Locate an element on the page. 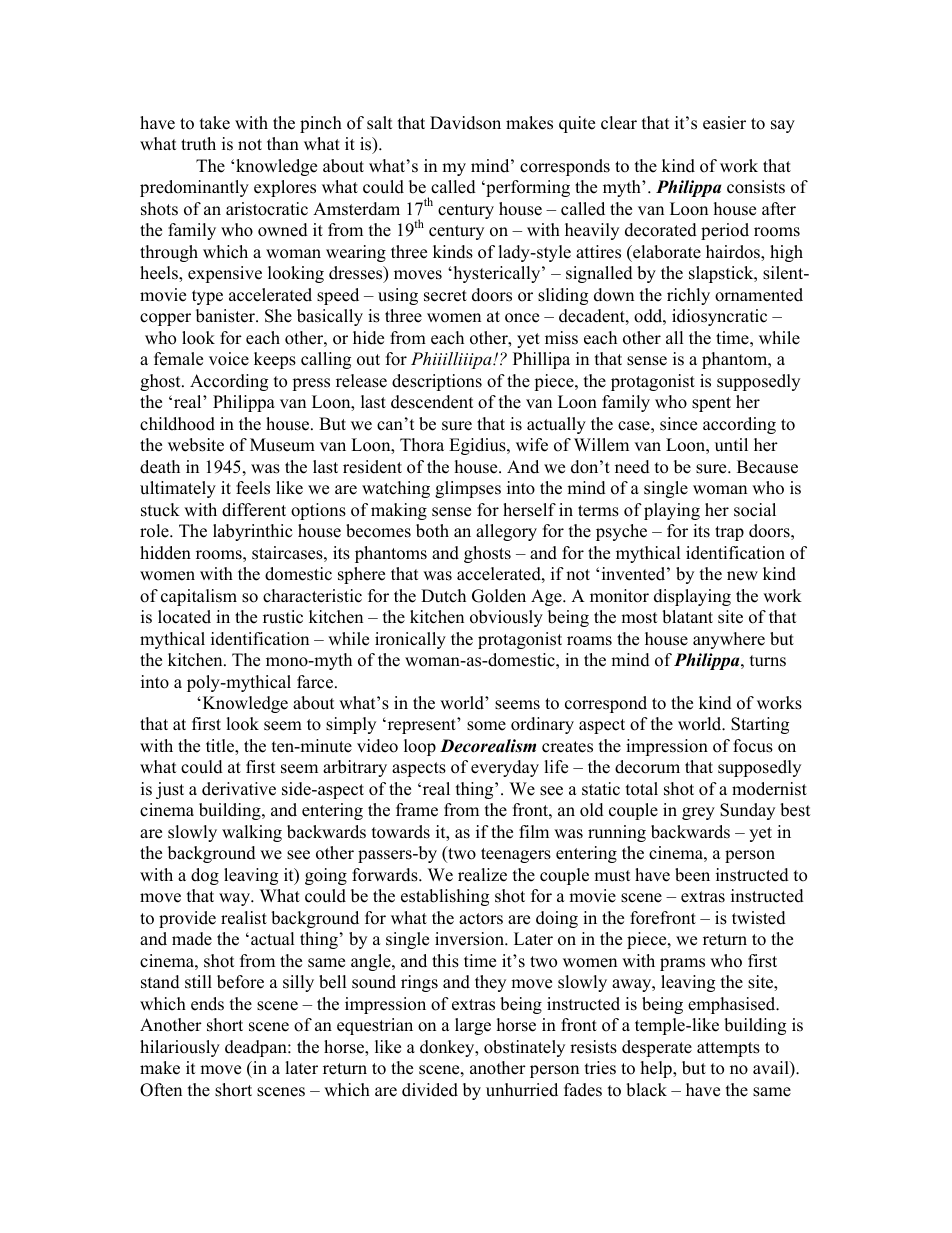 This page has height=1233, width=952. capitalism is located at coordinates (199, 597).
